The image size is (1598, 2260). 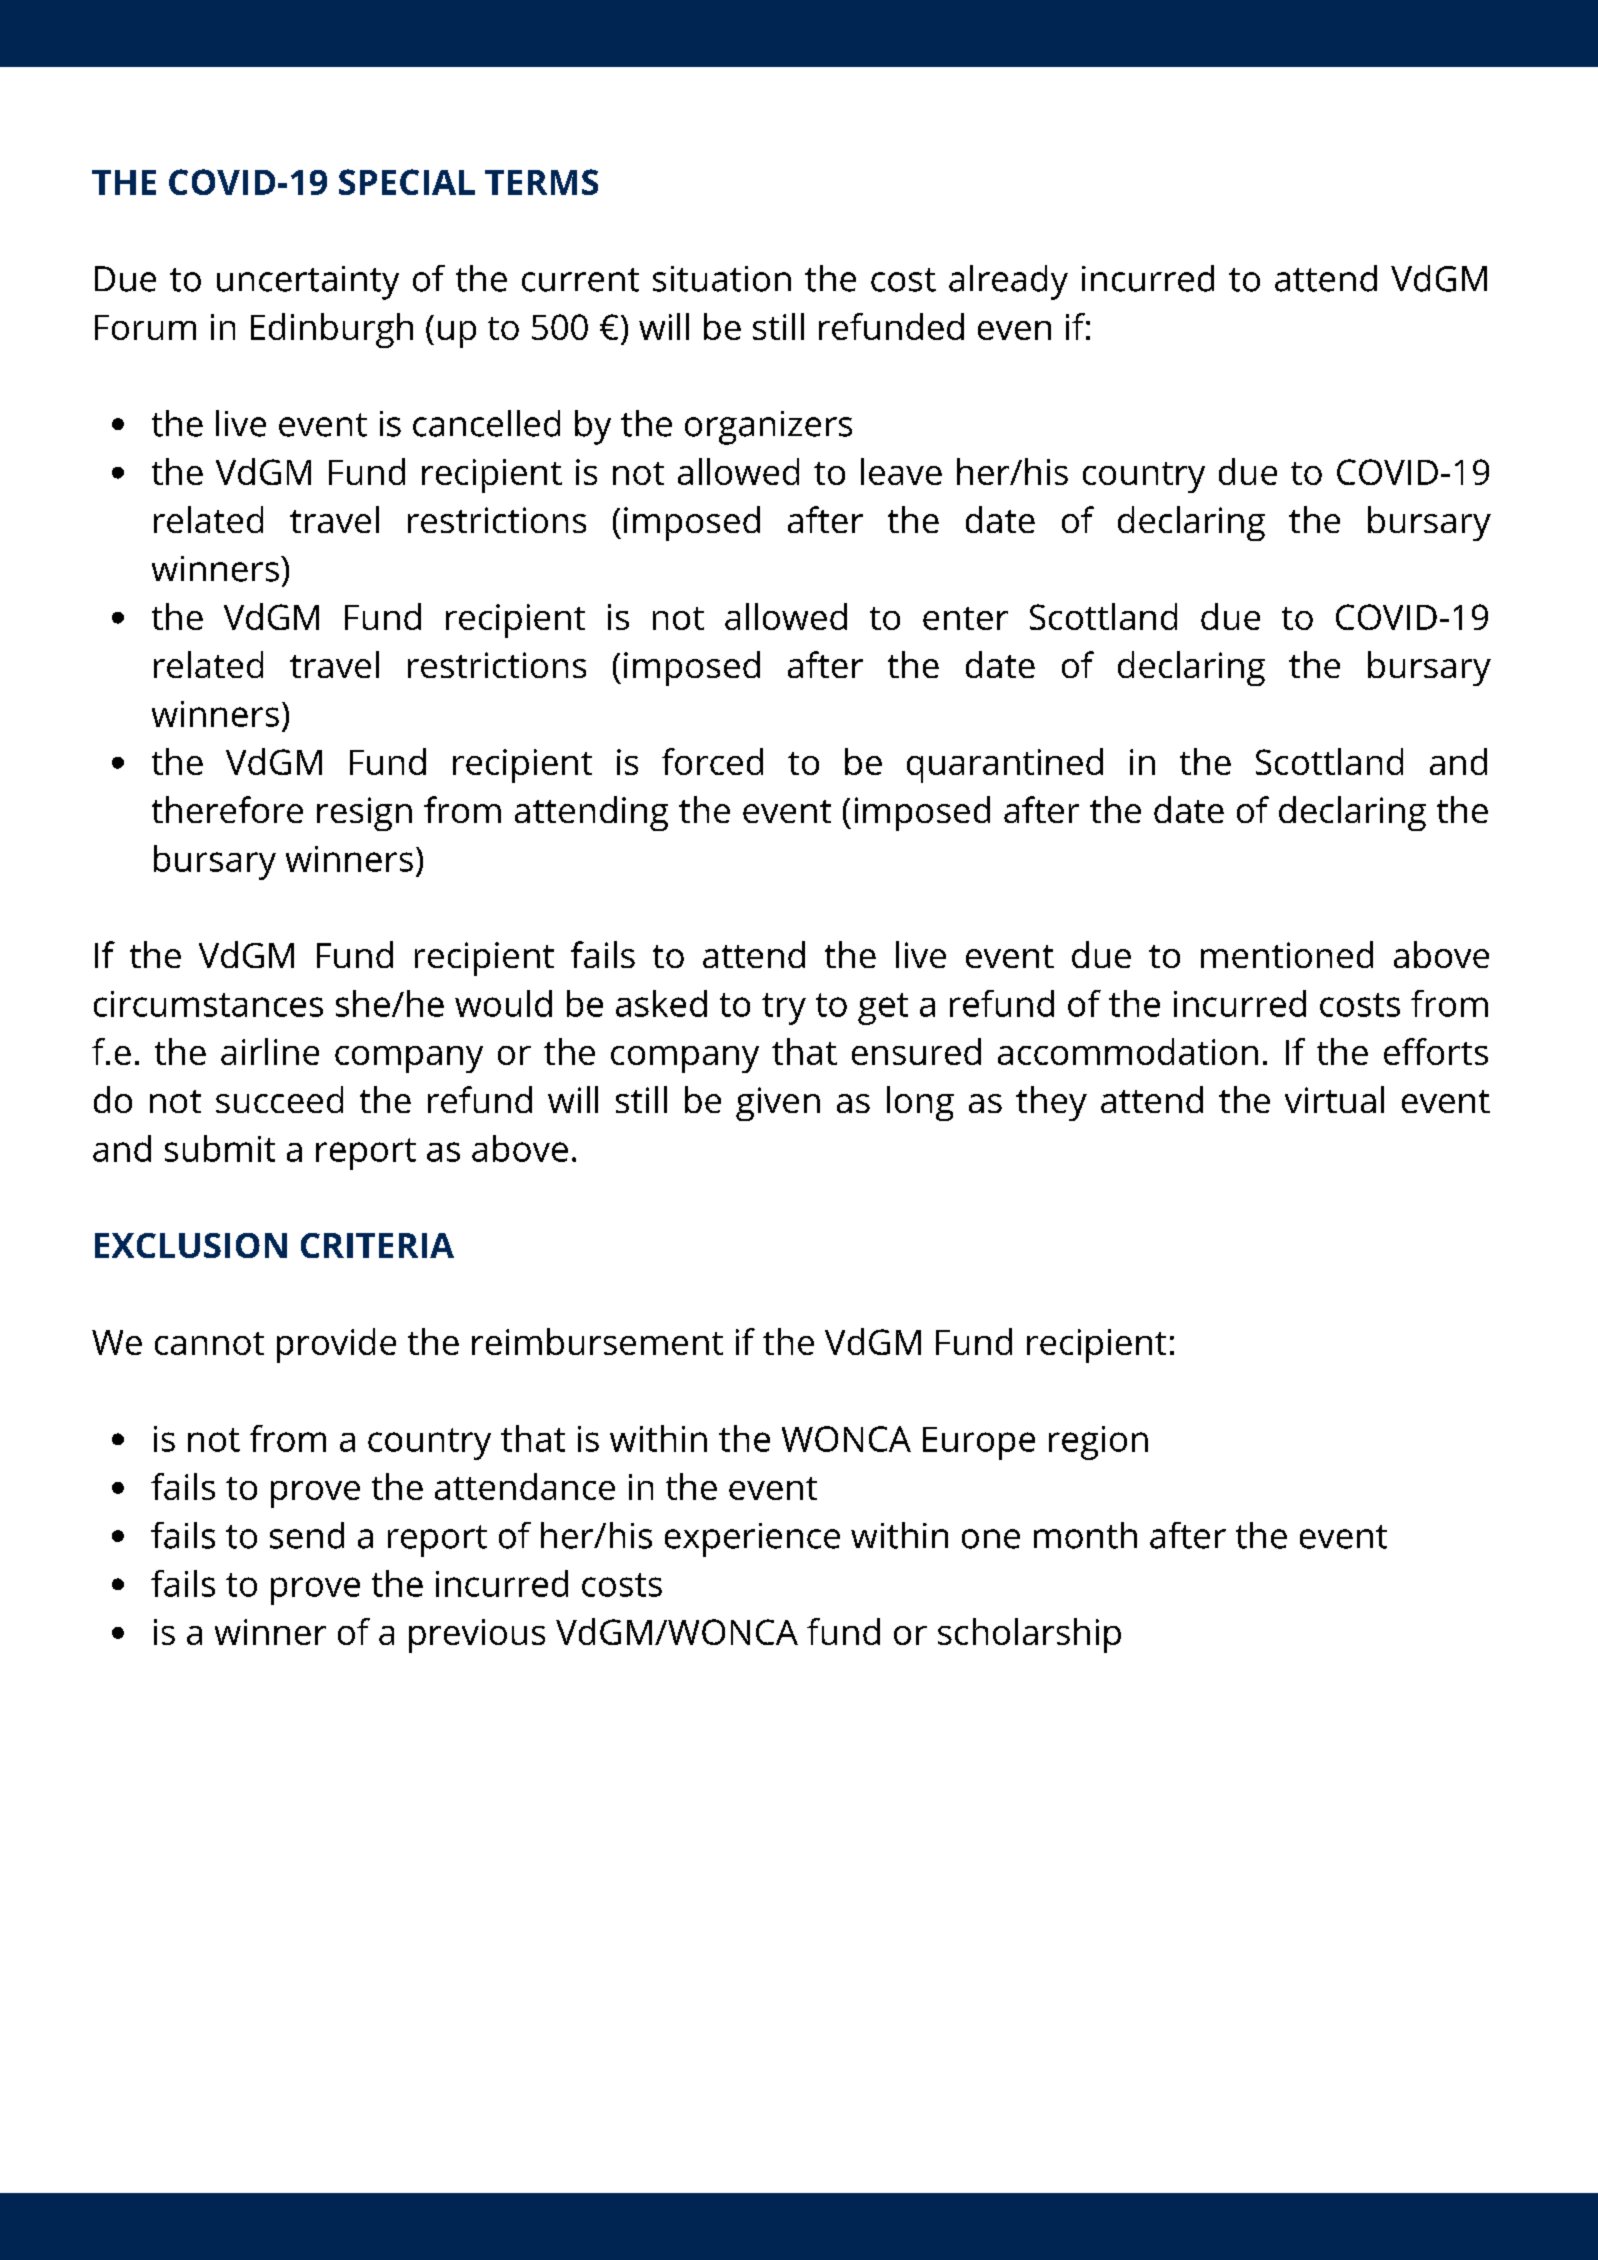 What do you see at coordinates (307, 1535) in the document?
I see `send` at bounding box center [307, 1535].
